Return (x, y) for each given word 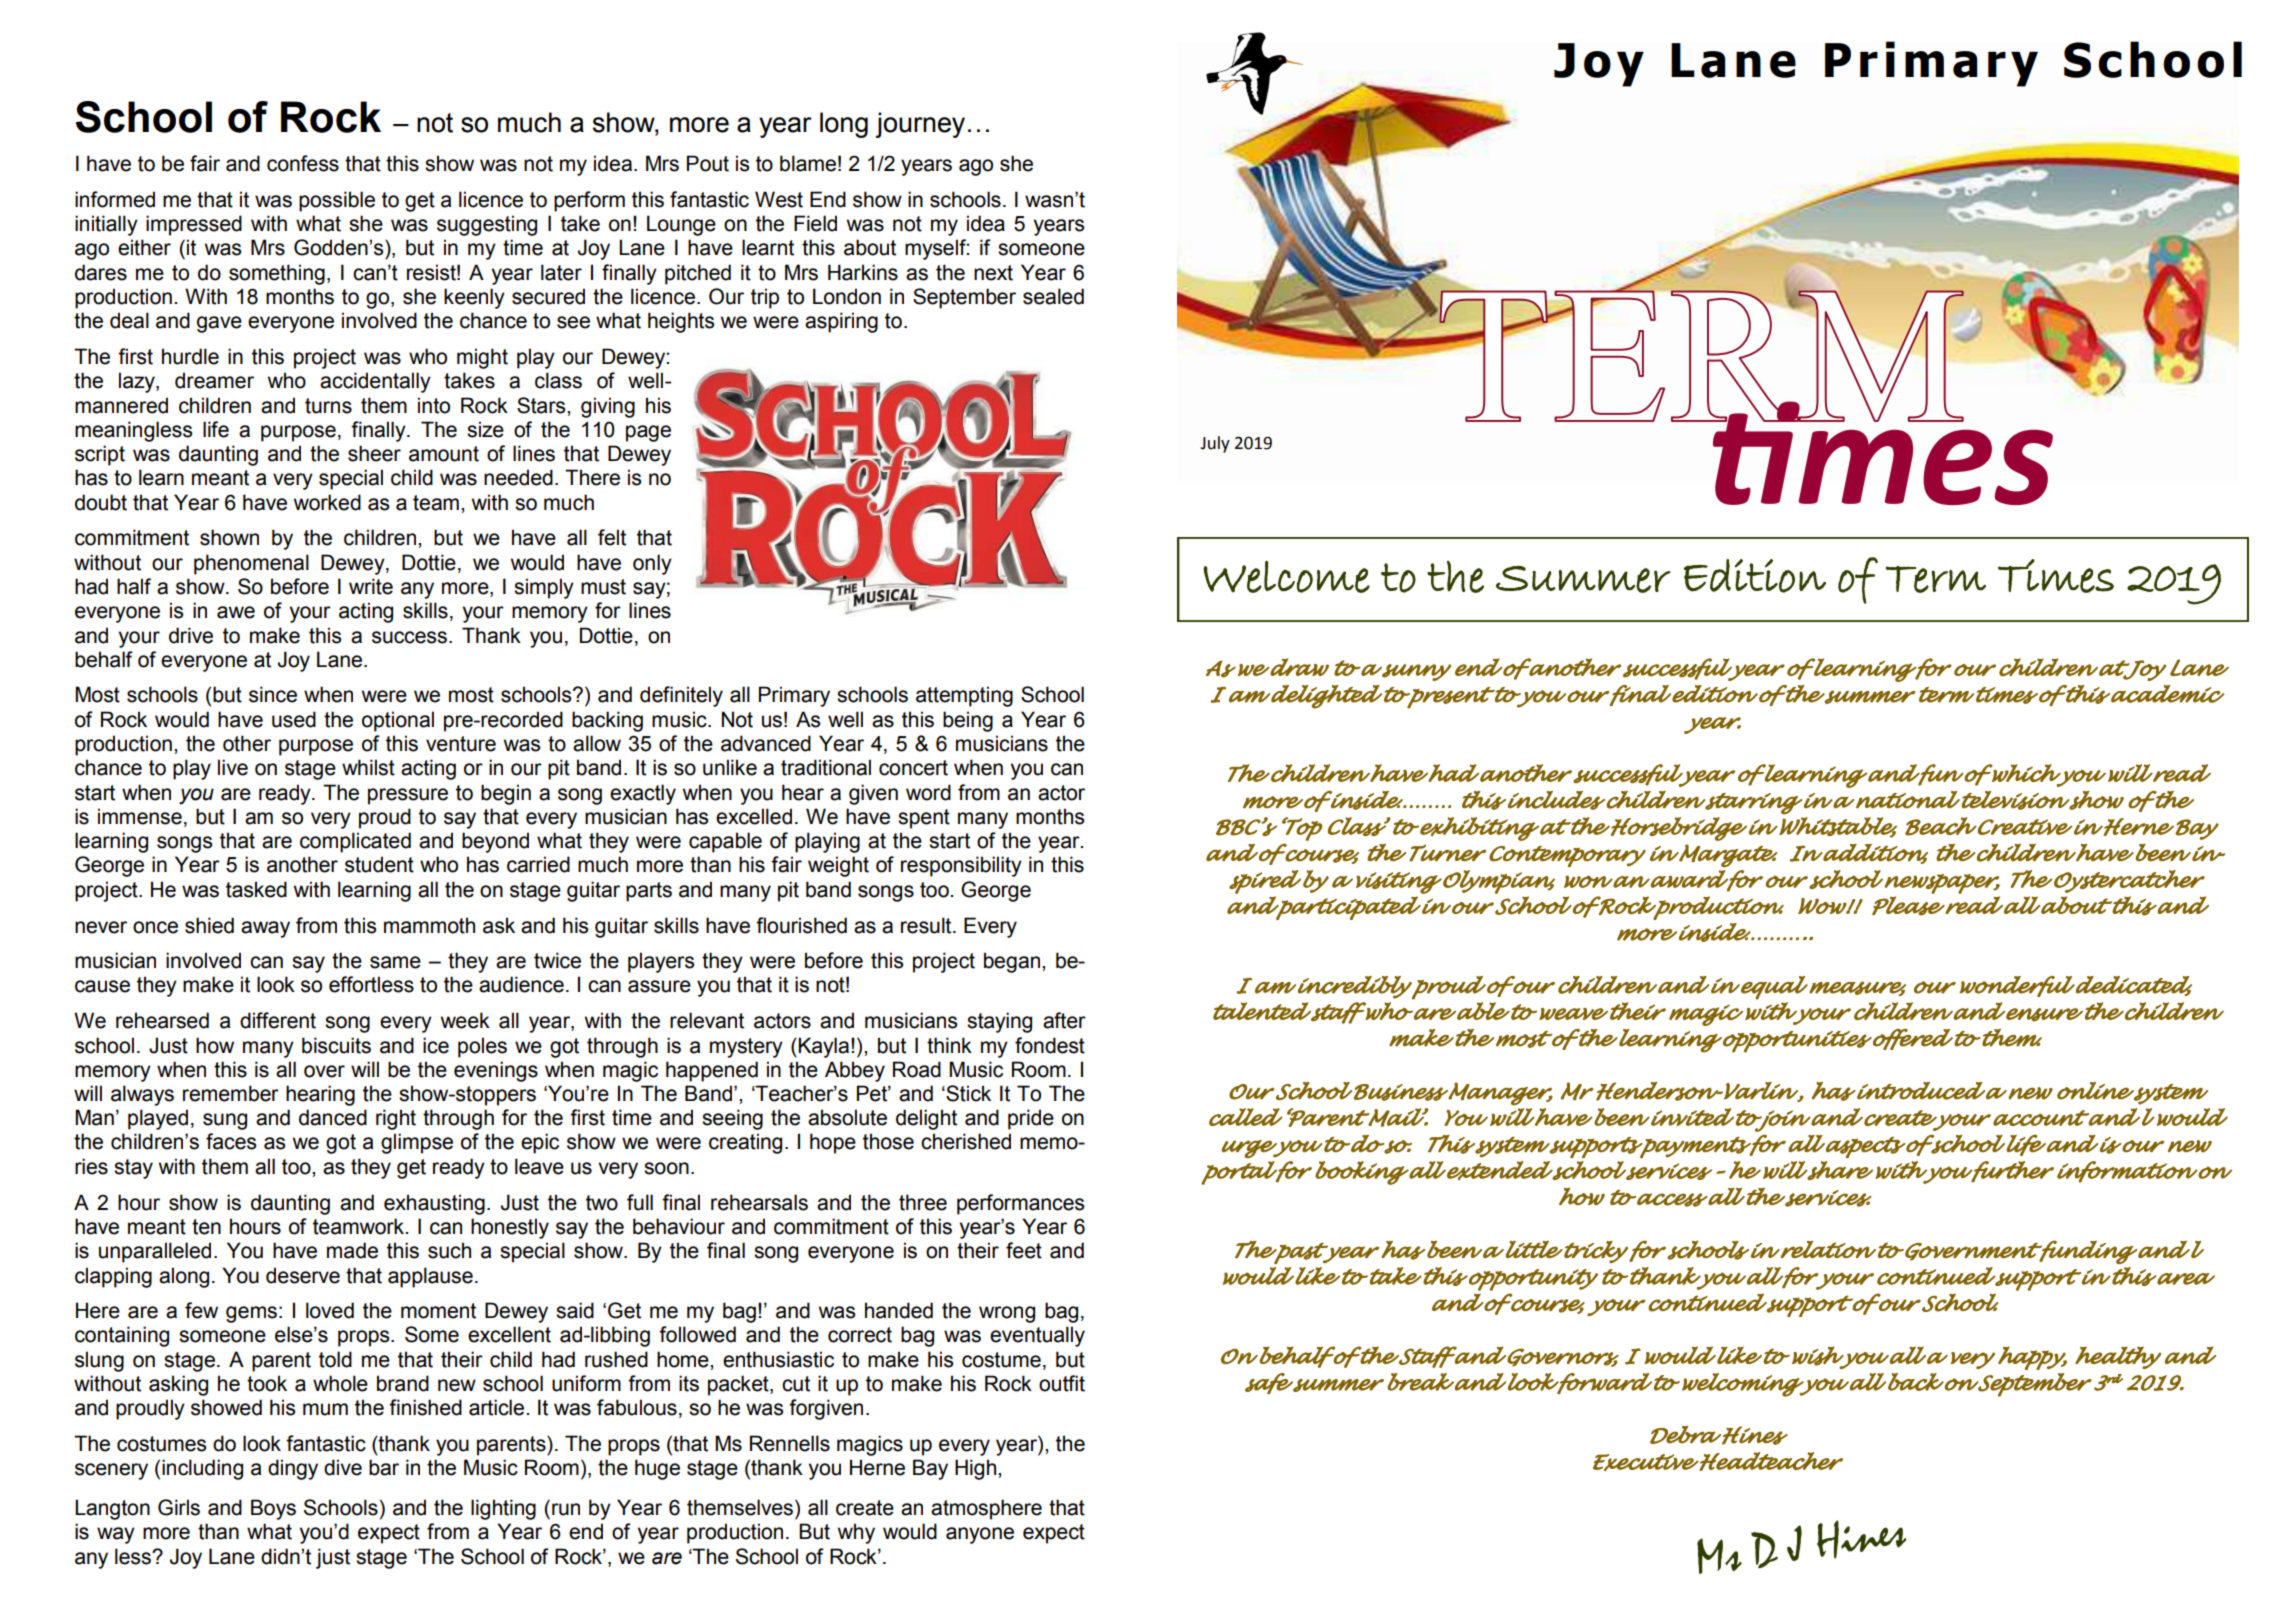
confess (303, 163)
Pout (708, 163)
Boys (273, 1509)
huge (657, 1469)
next (993, 273)
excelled (754, 816)
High (977, 1469)
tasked (256, 889)
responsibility (961, 866)
